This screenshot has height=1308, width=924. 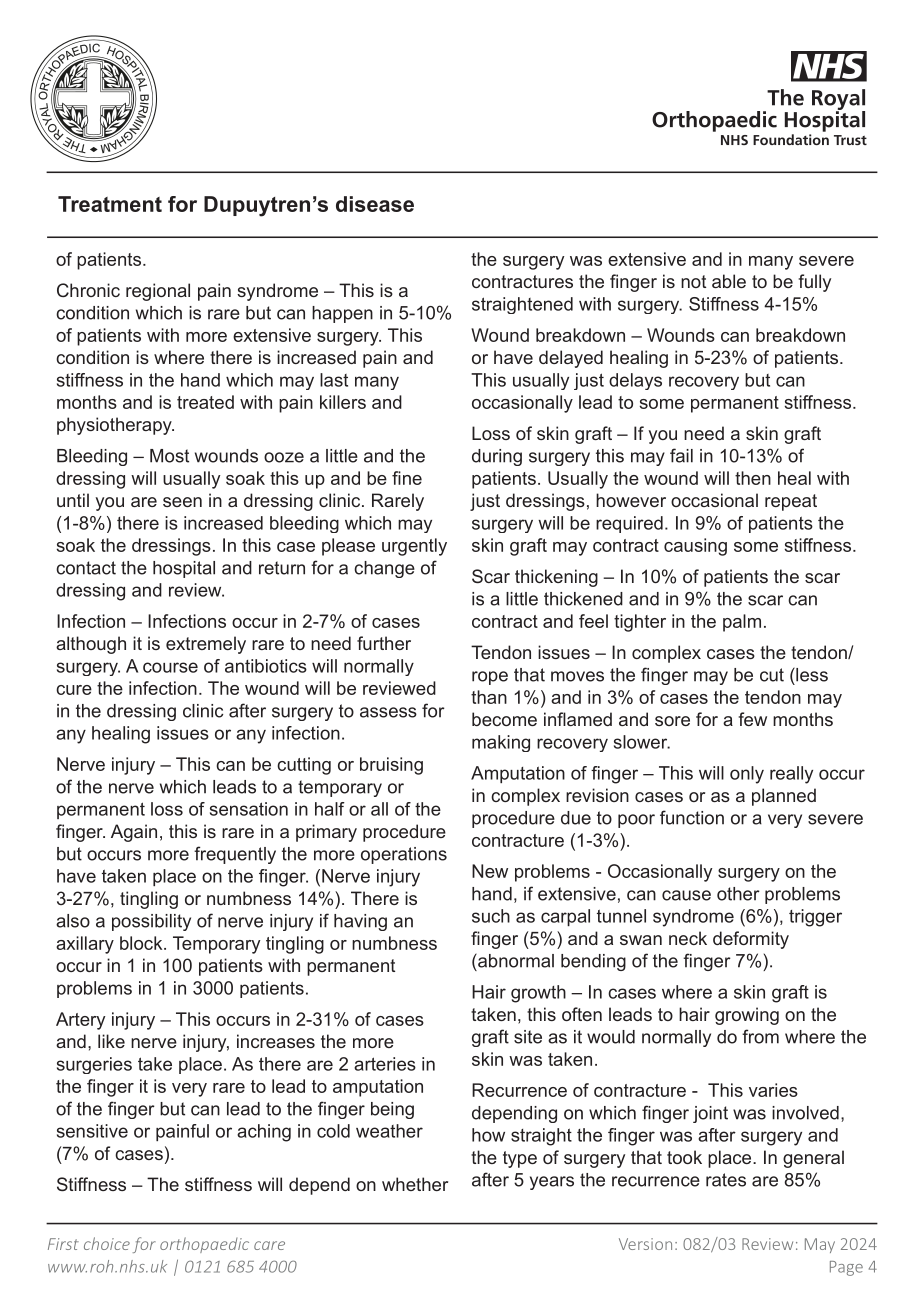 What do you see at coordinates (204, 1245) in the screenshot?
I see `orthopaedic` at bounding box center [204, 1245].
